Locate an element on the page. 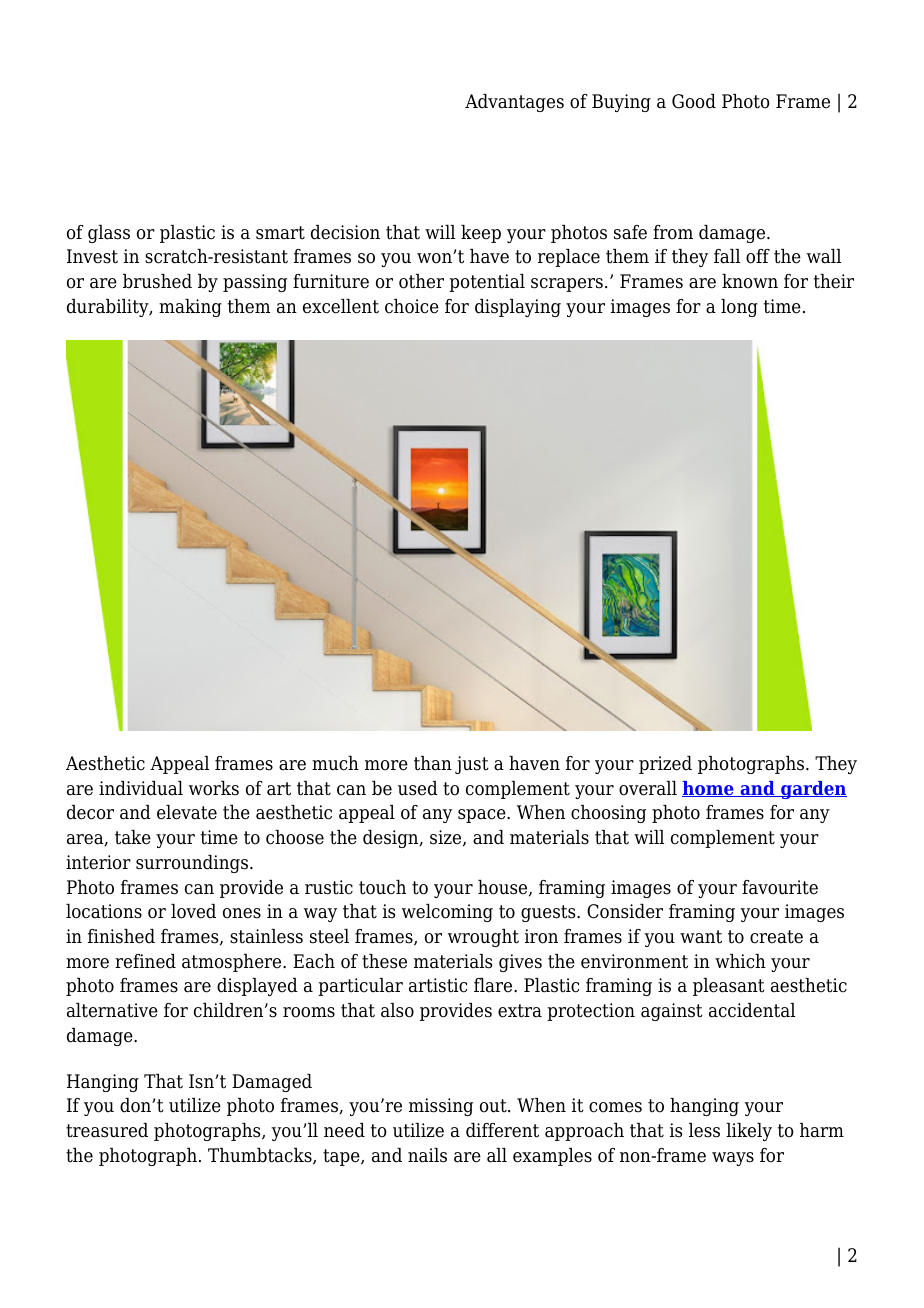 The image size is (924, 1308). favourite is located at coordinates (780, 887).
